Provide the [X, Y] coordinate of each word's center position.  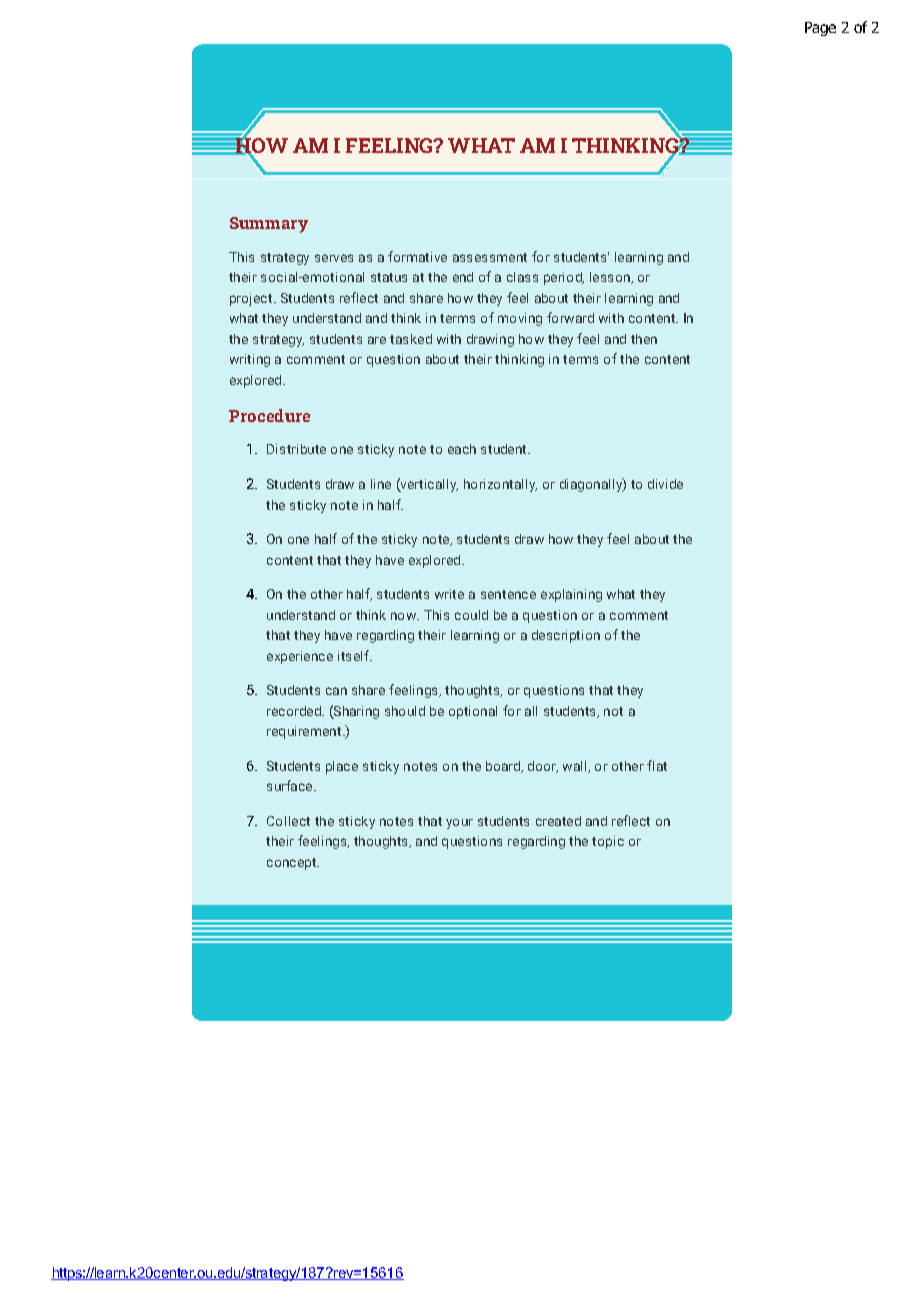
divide [665, 484]
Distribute [296, 449]
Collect [288, 821]
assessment [490, 257]
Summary [269, 225]
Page [820, 29]
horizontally [500, 485]
